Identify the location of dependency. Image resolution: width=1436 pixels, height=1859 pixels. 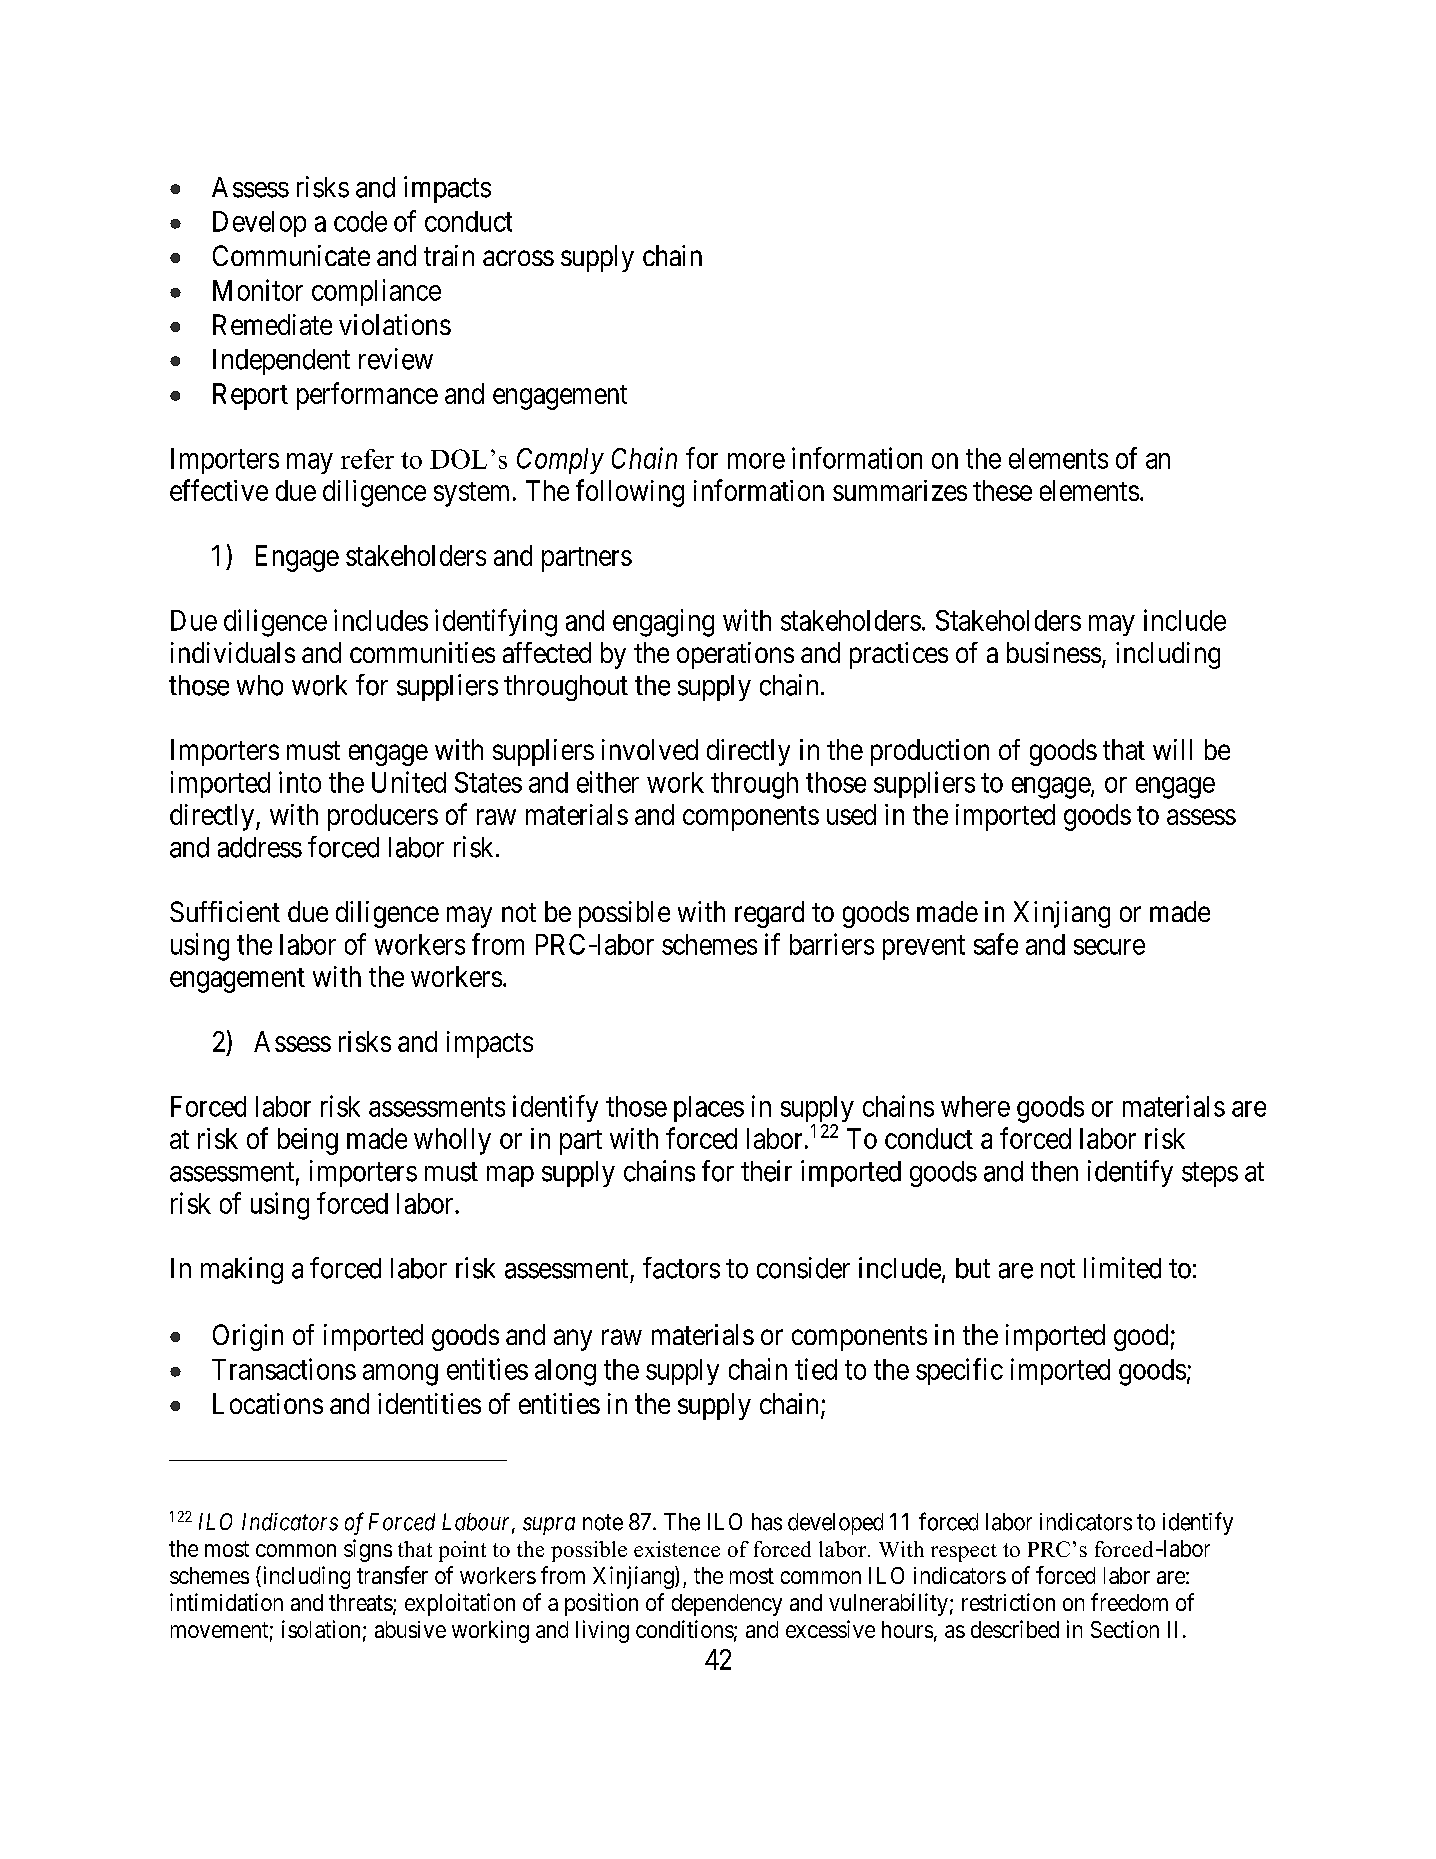
(727, 1605).
